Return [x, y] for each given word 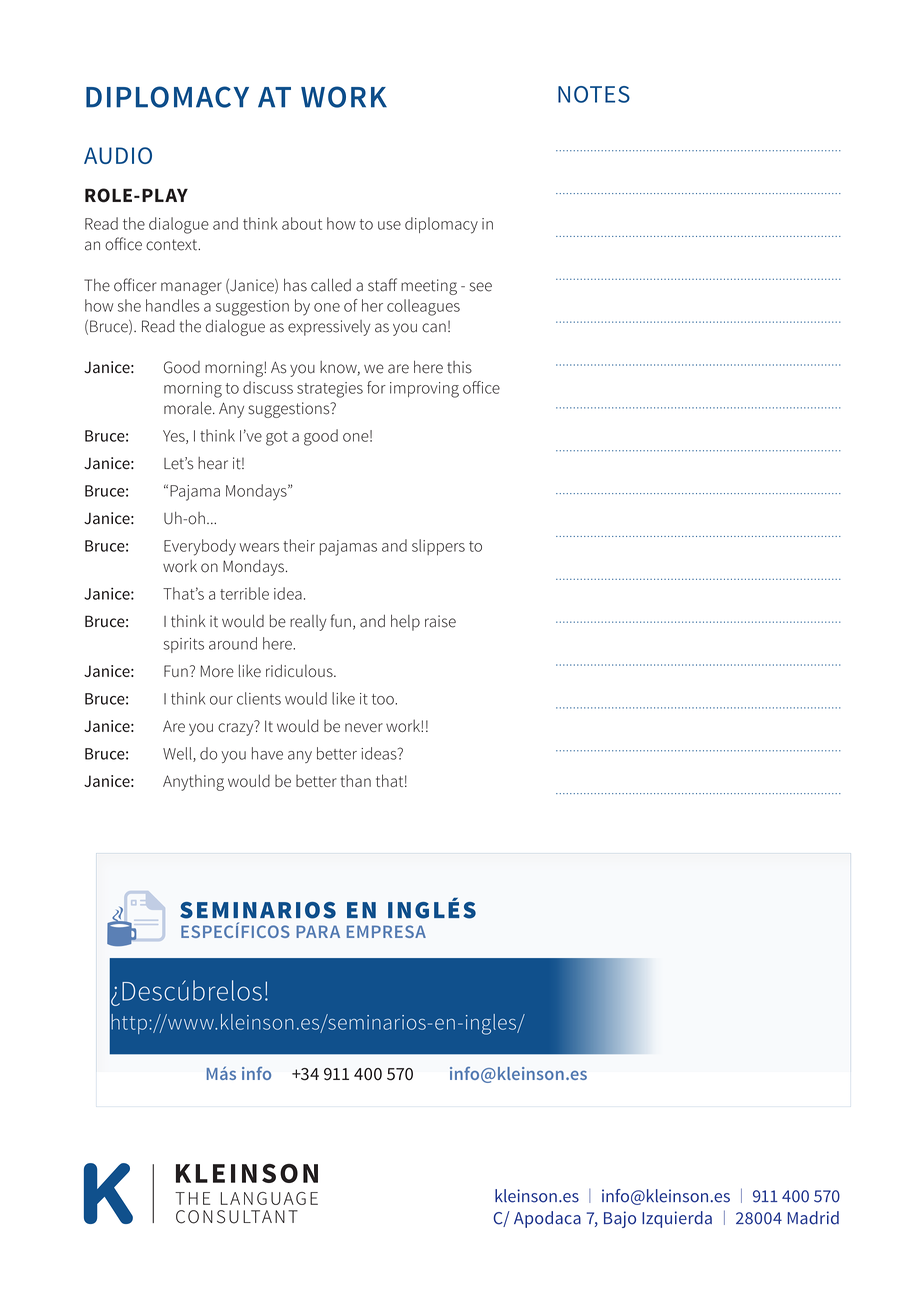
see [481, 287]
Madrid [813, 1218]
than [356, 780]
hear [213, 463]
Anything [193, 782]
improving [424, 390]
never [364, 727]
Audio [118, 155]
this [459, 367]
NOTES [594, 94]
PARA [318, 931]
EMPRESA [386, 931]
